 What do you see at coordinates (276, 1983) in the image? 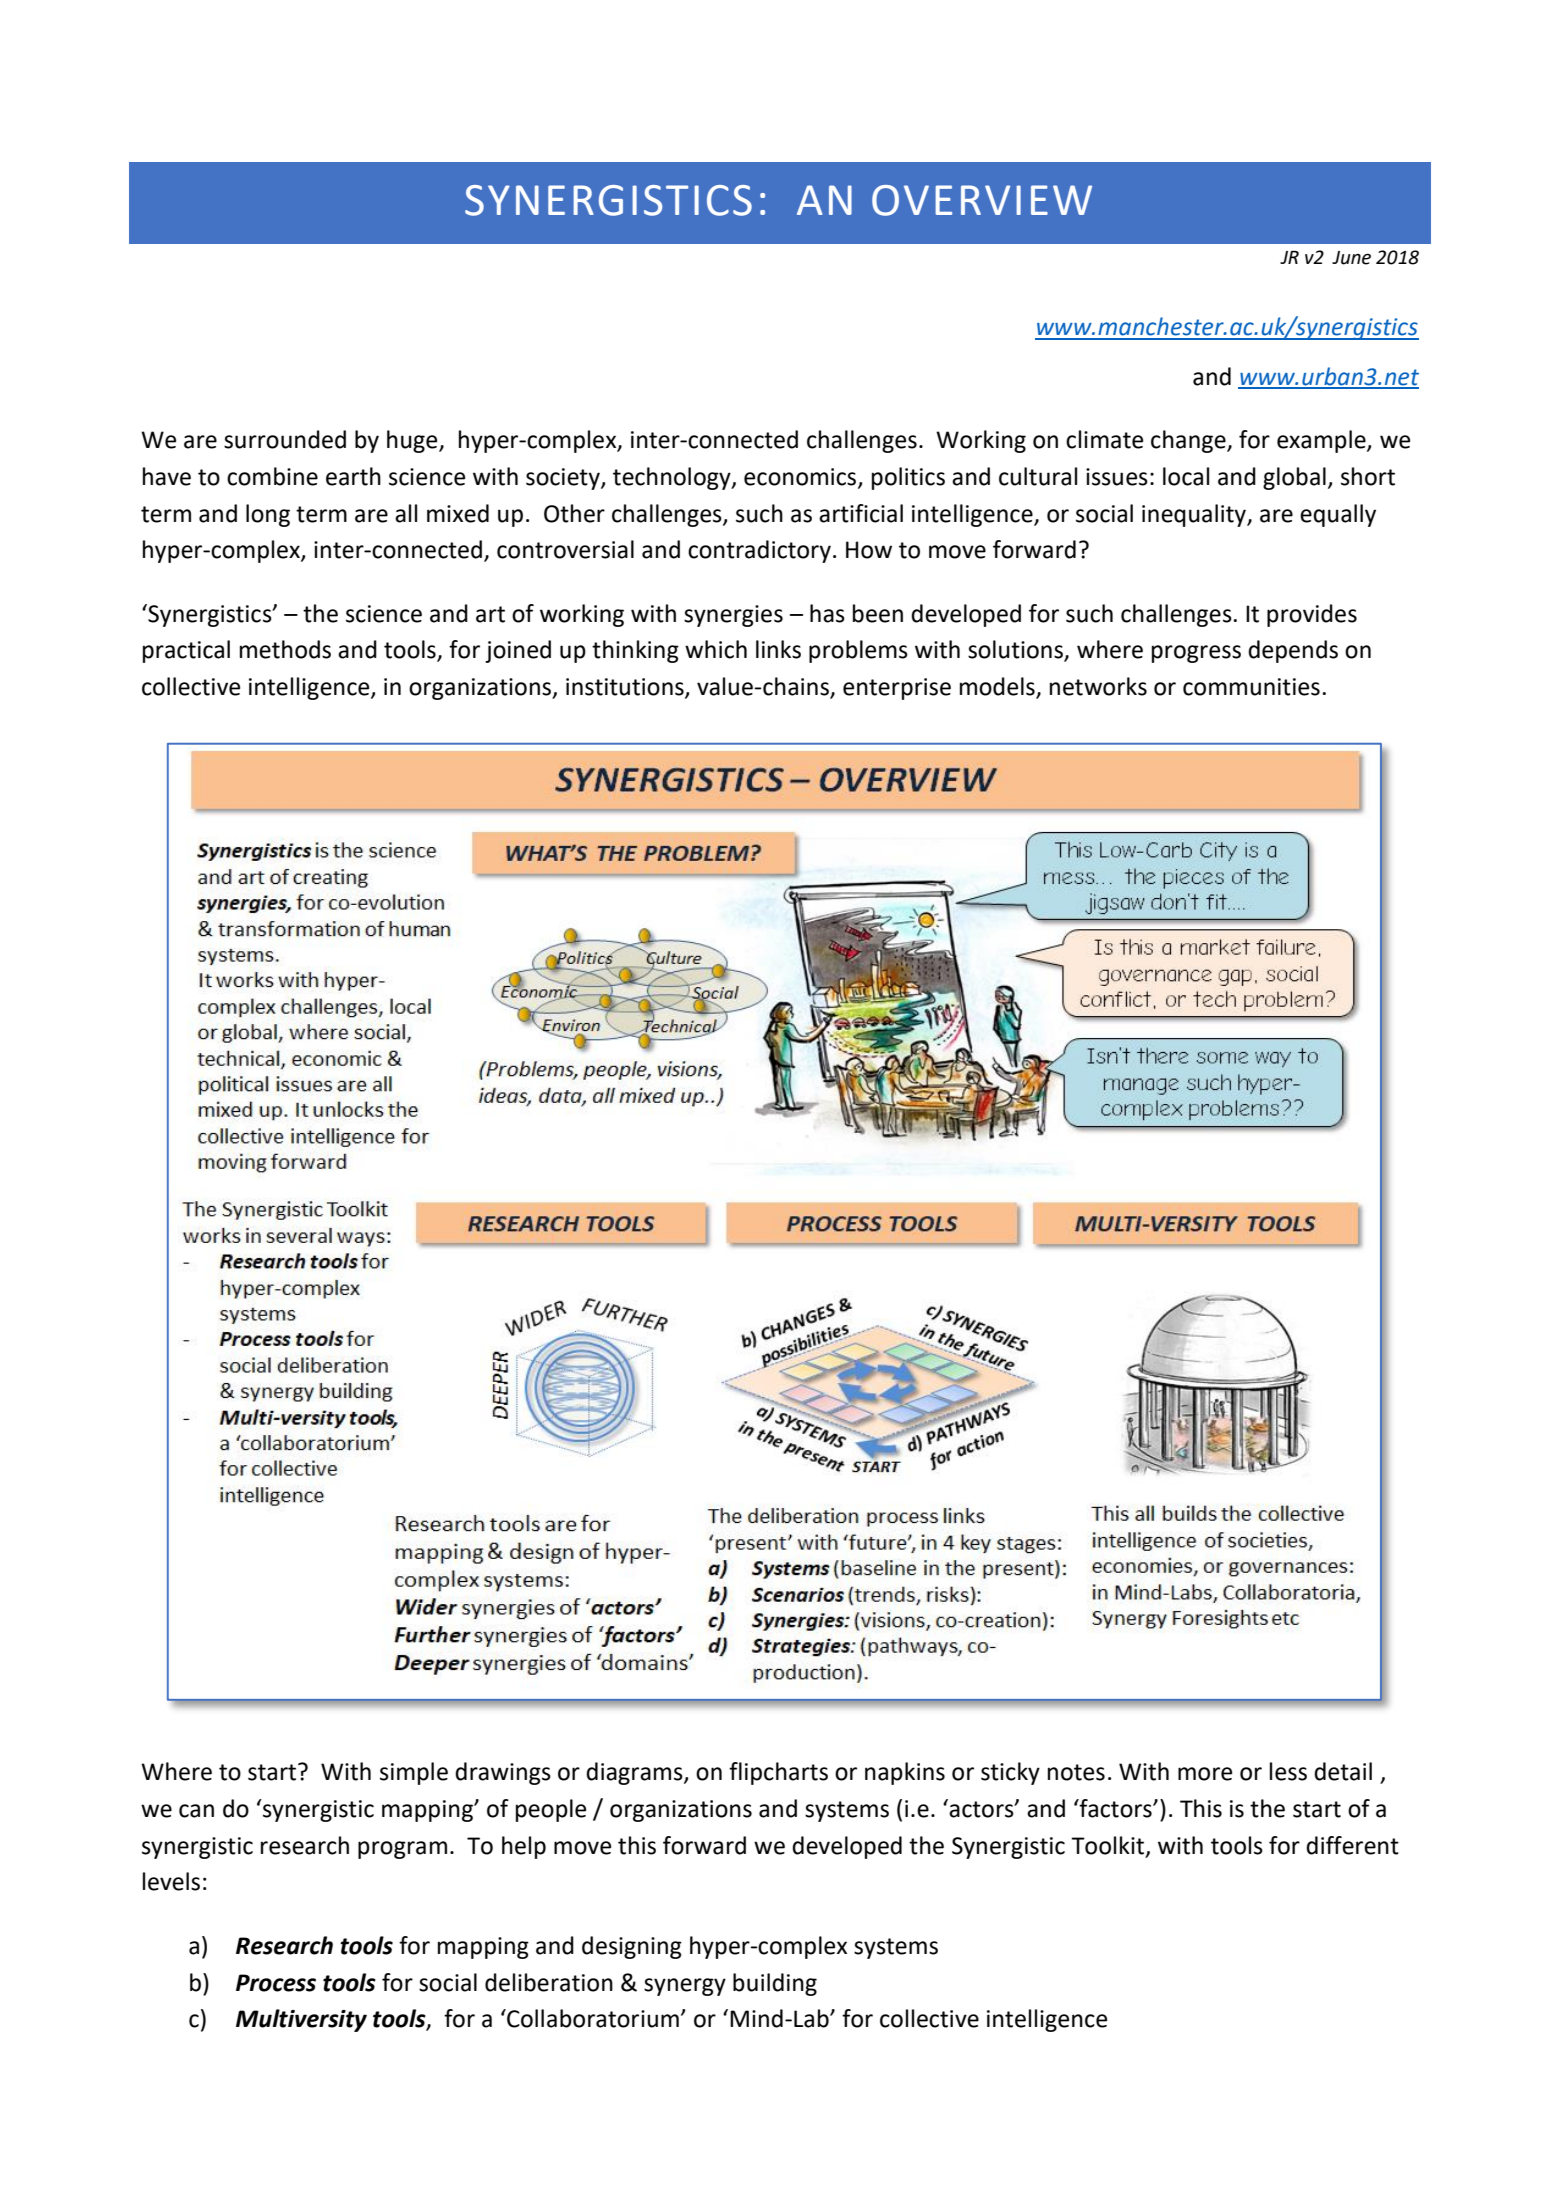
I see `Process` at bounding box center [276, 1983].
